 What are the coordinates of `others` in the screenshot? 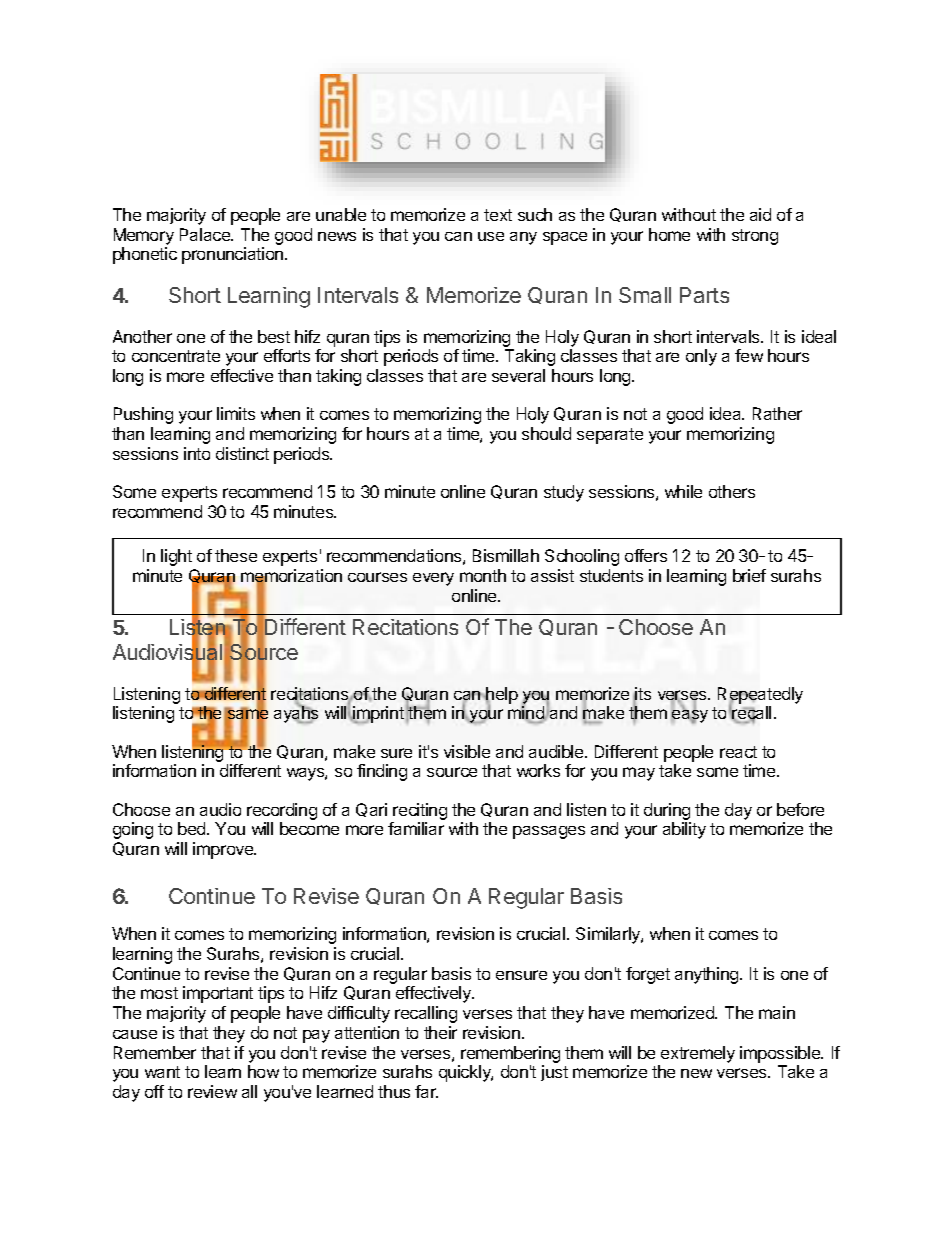 It's located at (732, 491).
